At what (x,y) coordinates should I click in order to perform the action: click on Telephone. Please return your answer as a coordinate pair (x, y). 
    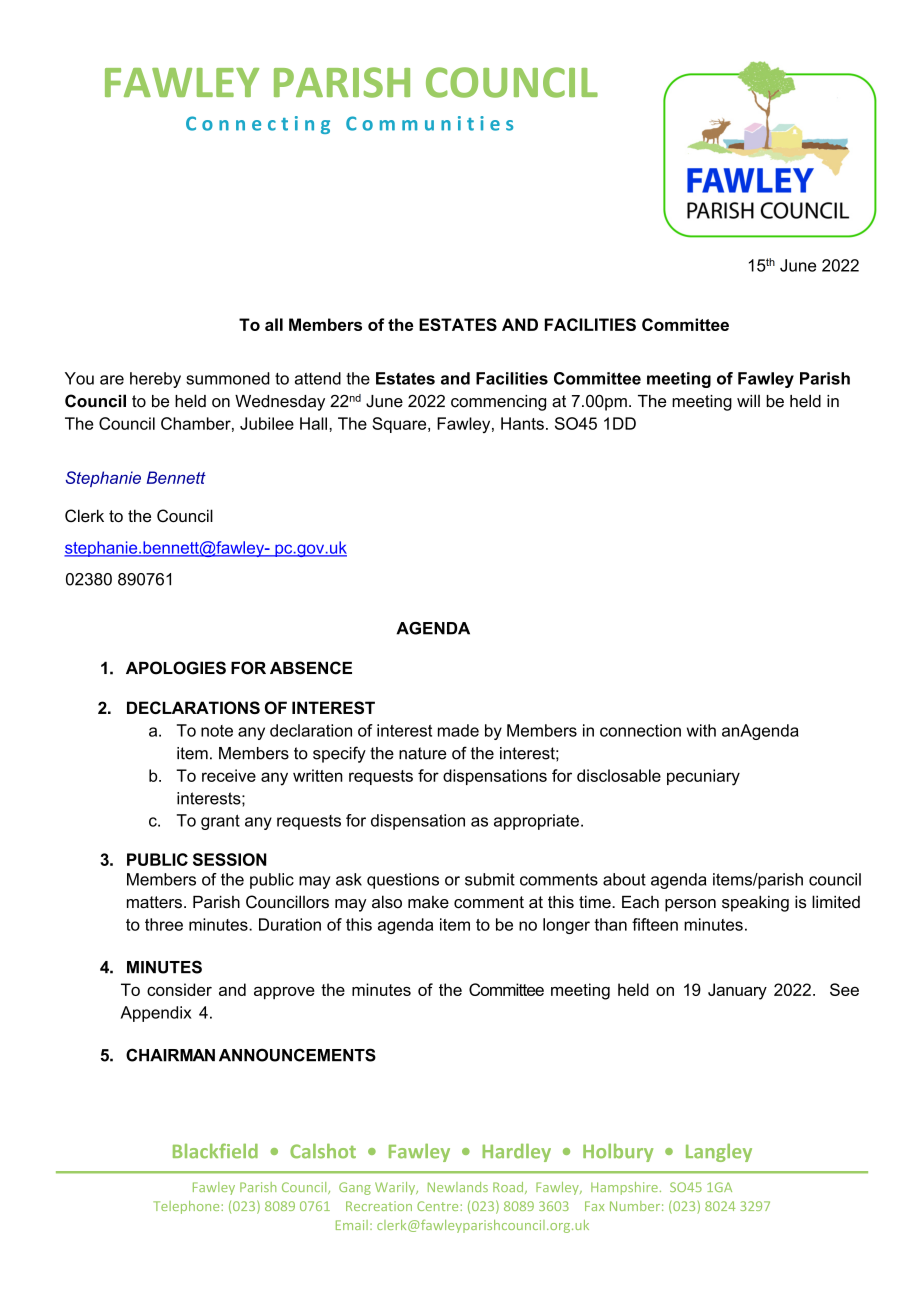
    Looking at the image, I should click on (187, 1207).
